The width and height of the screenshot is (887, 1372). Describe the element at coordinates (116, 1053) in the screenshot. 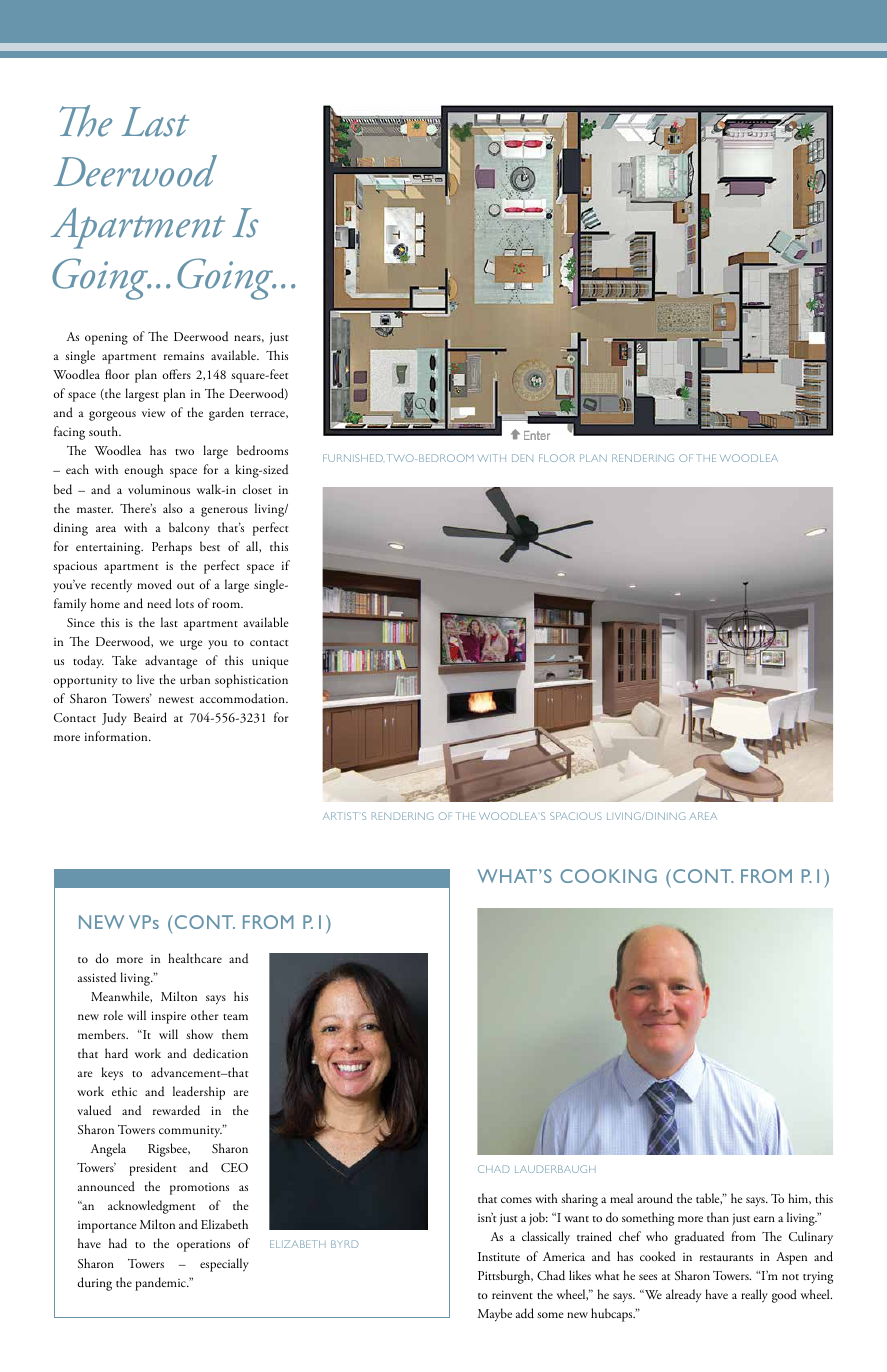

I see `hard` at that location.
